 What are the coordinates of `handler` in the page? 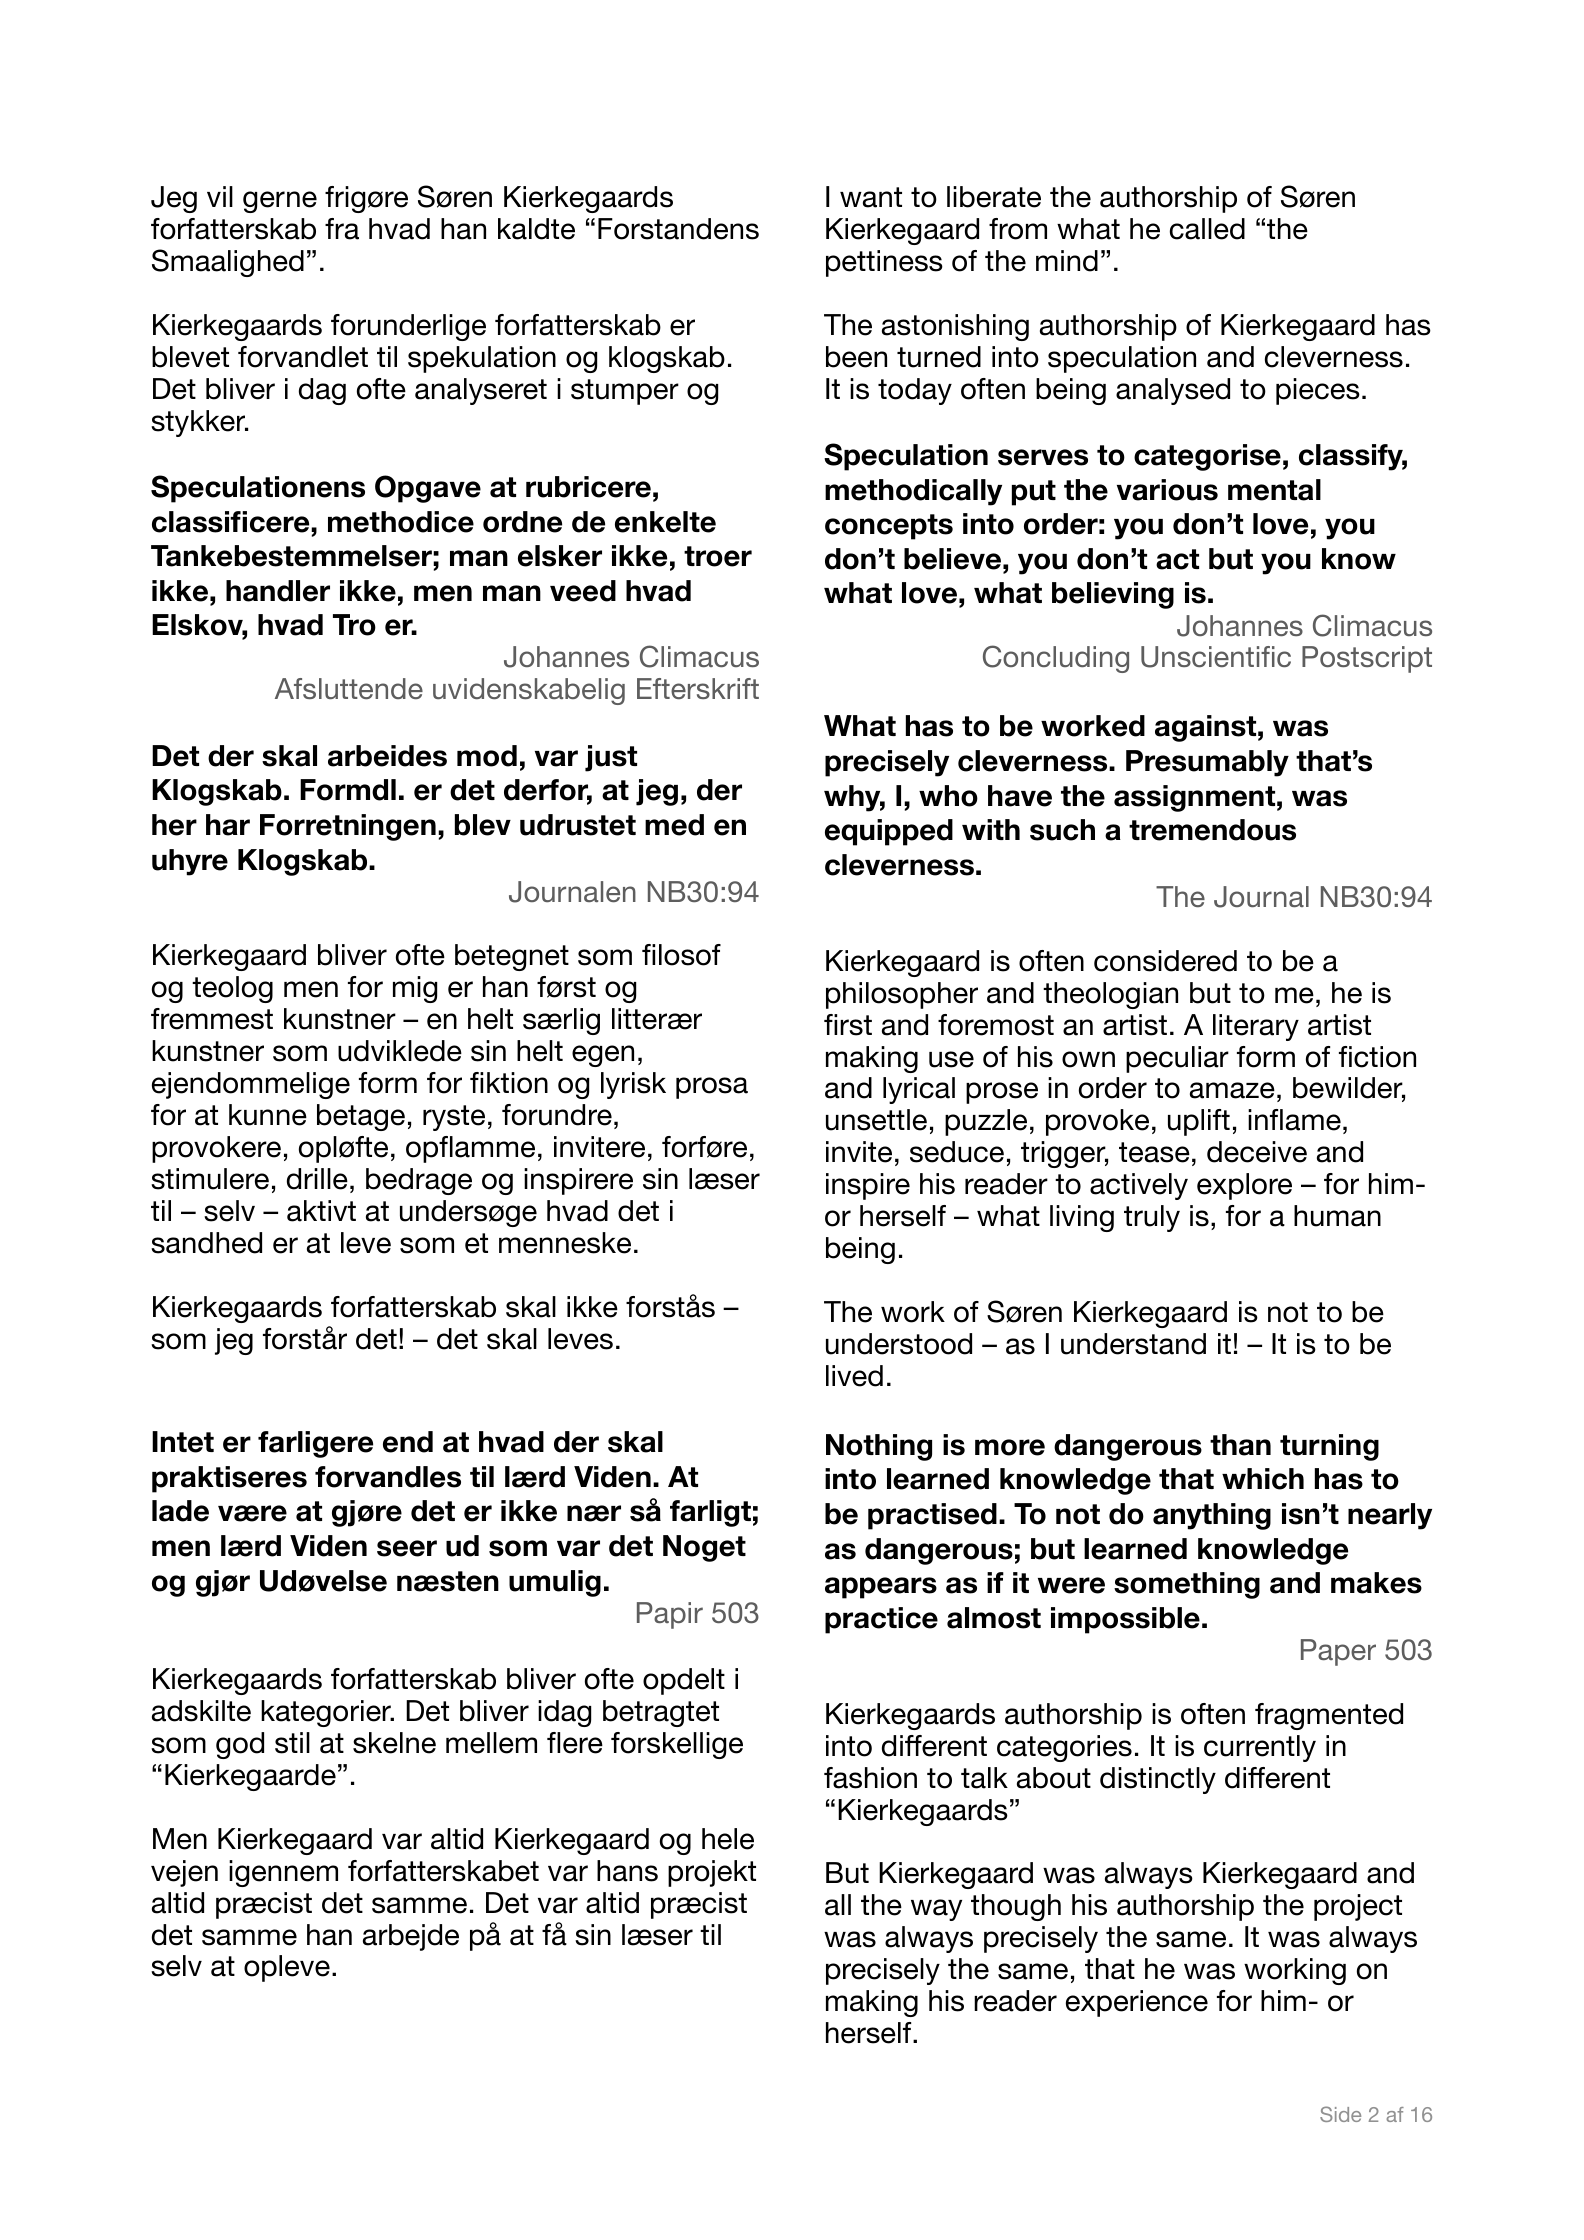 It's located at (278, 591).
